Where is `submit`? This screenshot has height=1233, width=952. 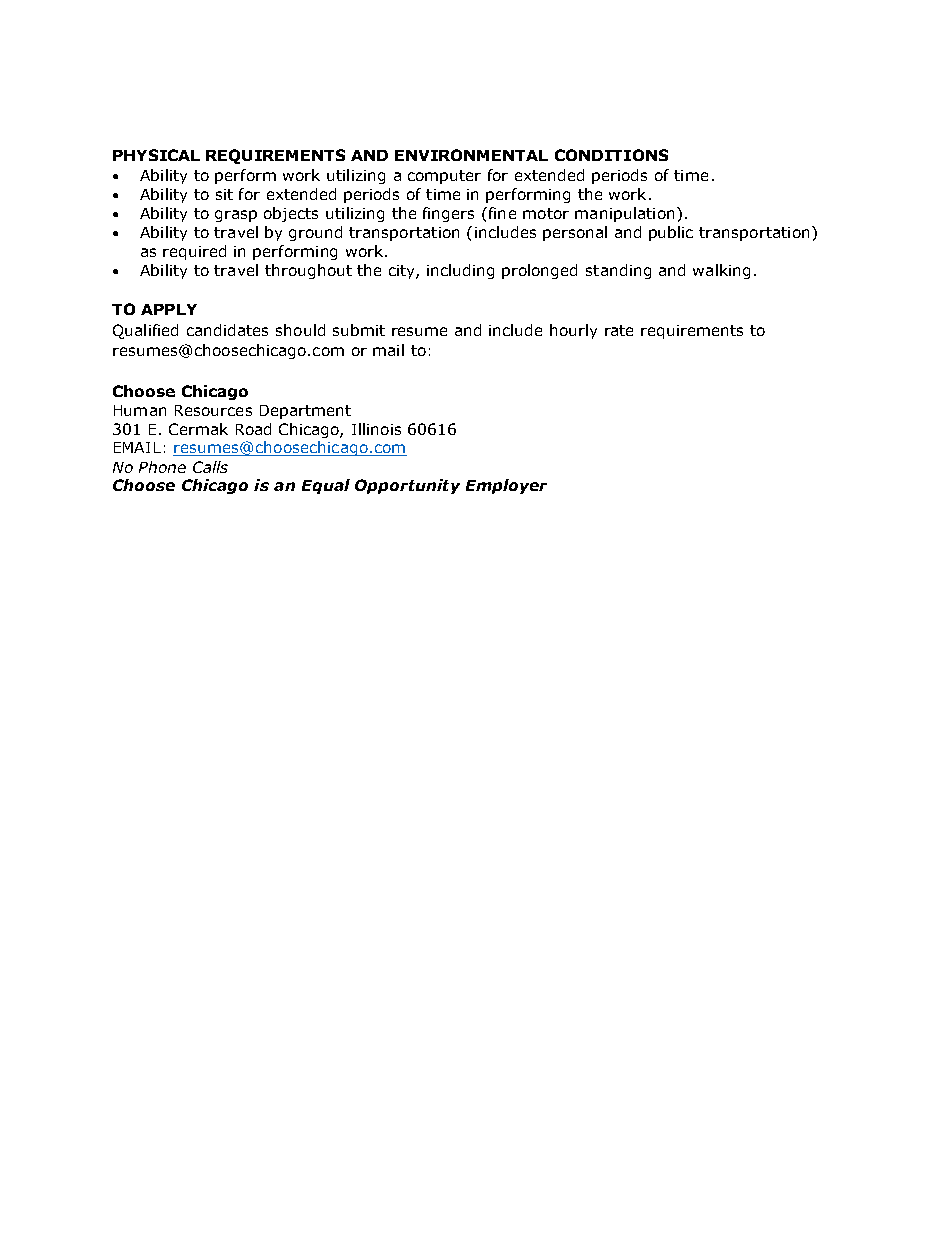
submit is located at coordinates (359, 330).
